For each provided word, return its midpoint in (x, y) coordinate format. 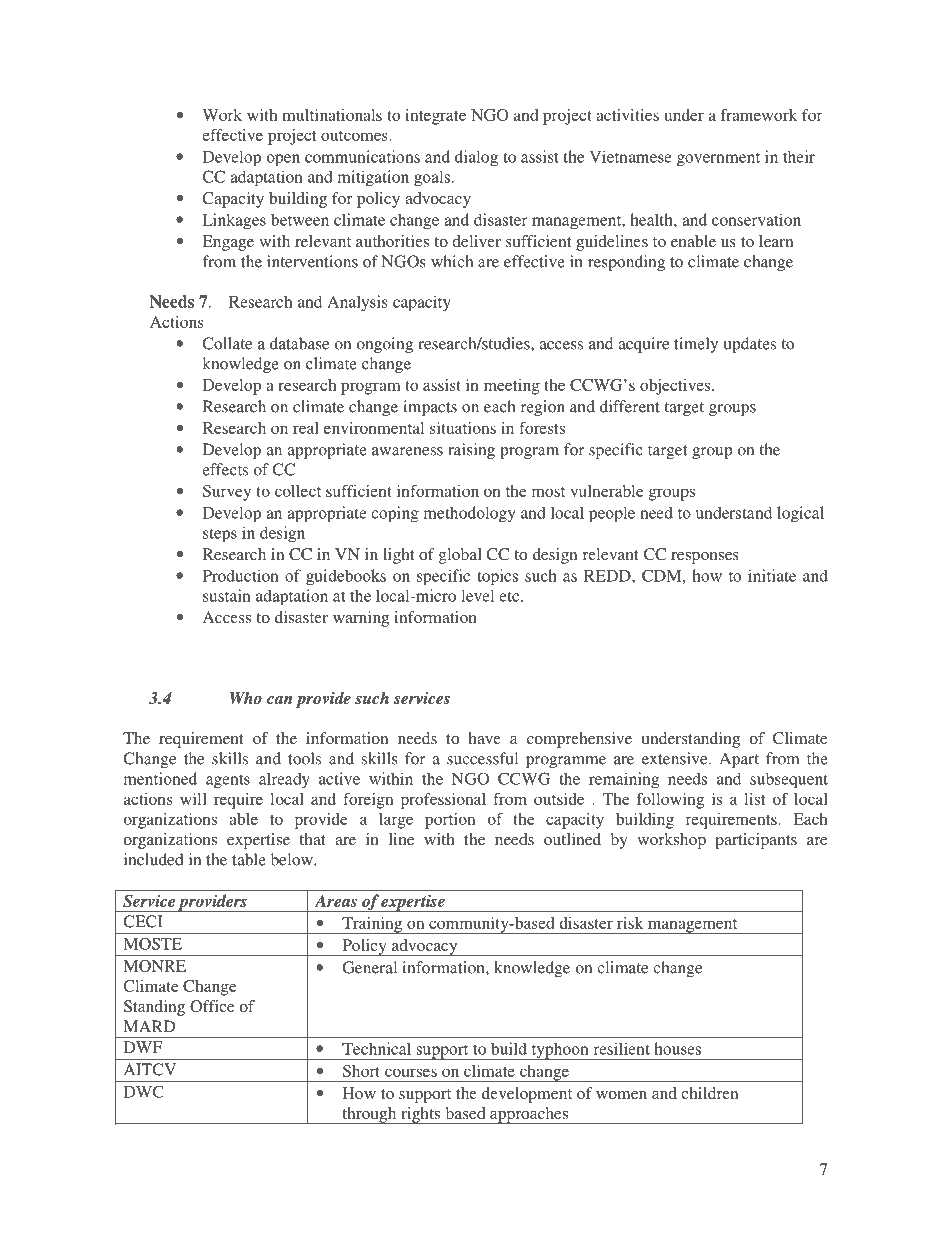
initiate (772, 575)
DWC (144, 1091)
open (283, 160)
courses (411, 1072)
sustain (227, 595)
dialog (476, 158)
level (477, 595)
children (709, 1093)
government (718, 160)
